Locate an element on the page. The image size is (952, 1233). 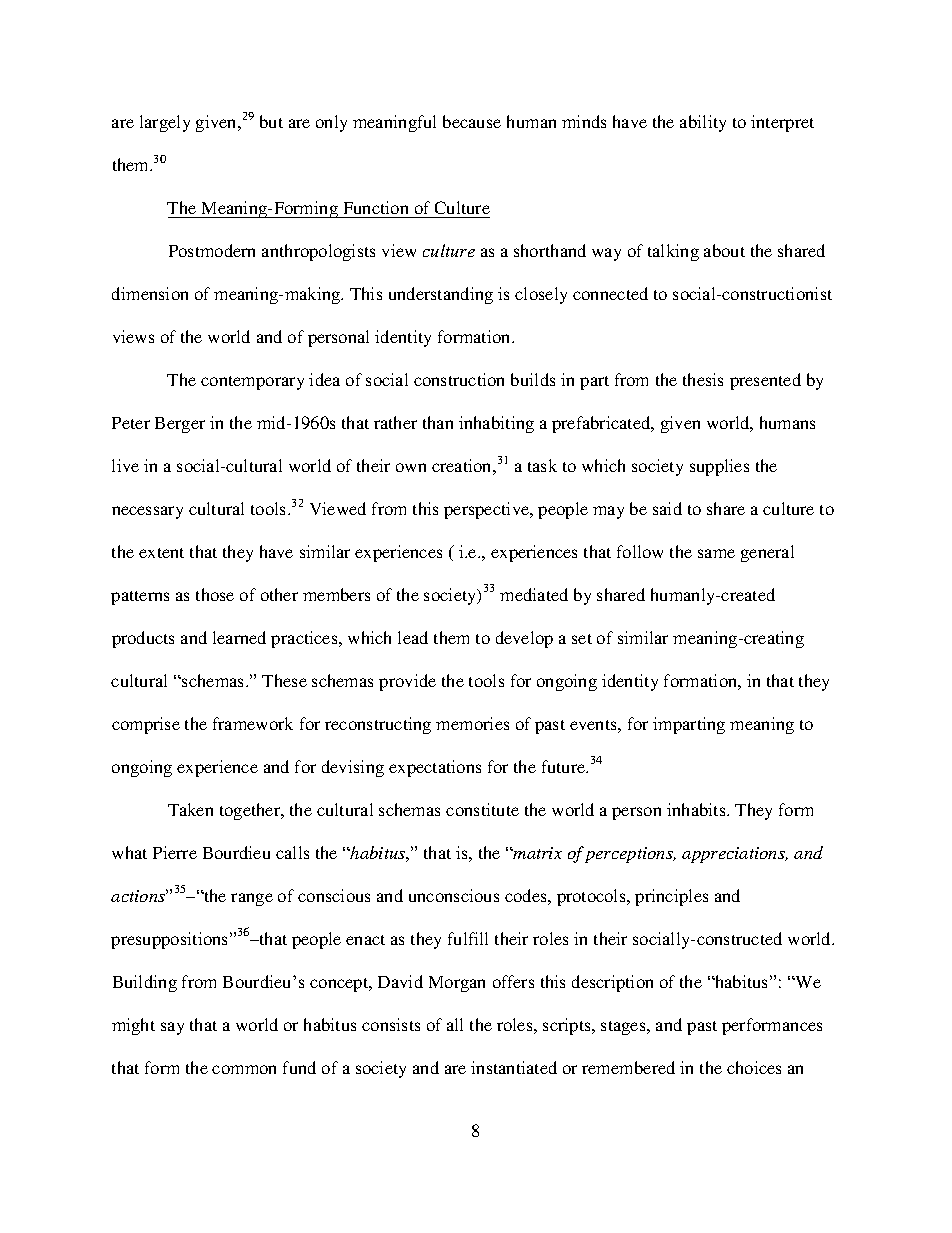
lead is located at coordinates (413, 637).
